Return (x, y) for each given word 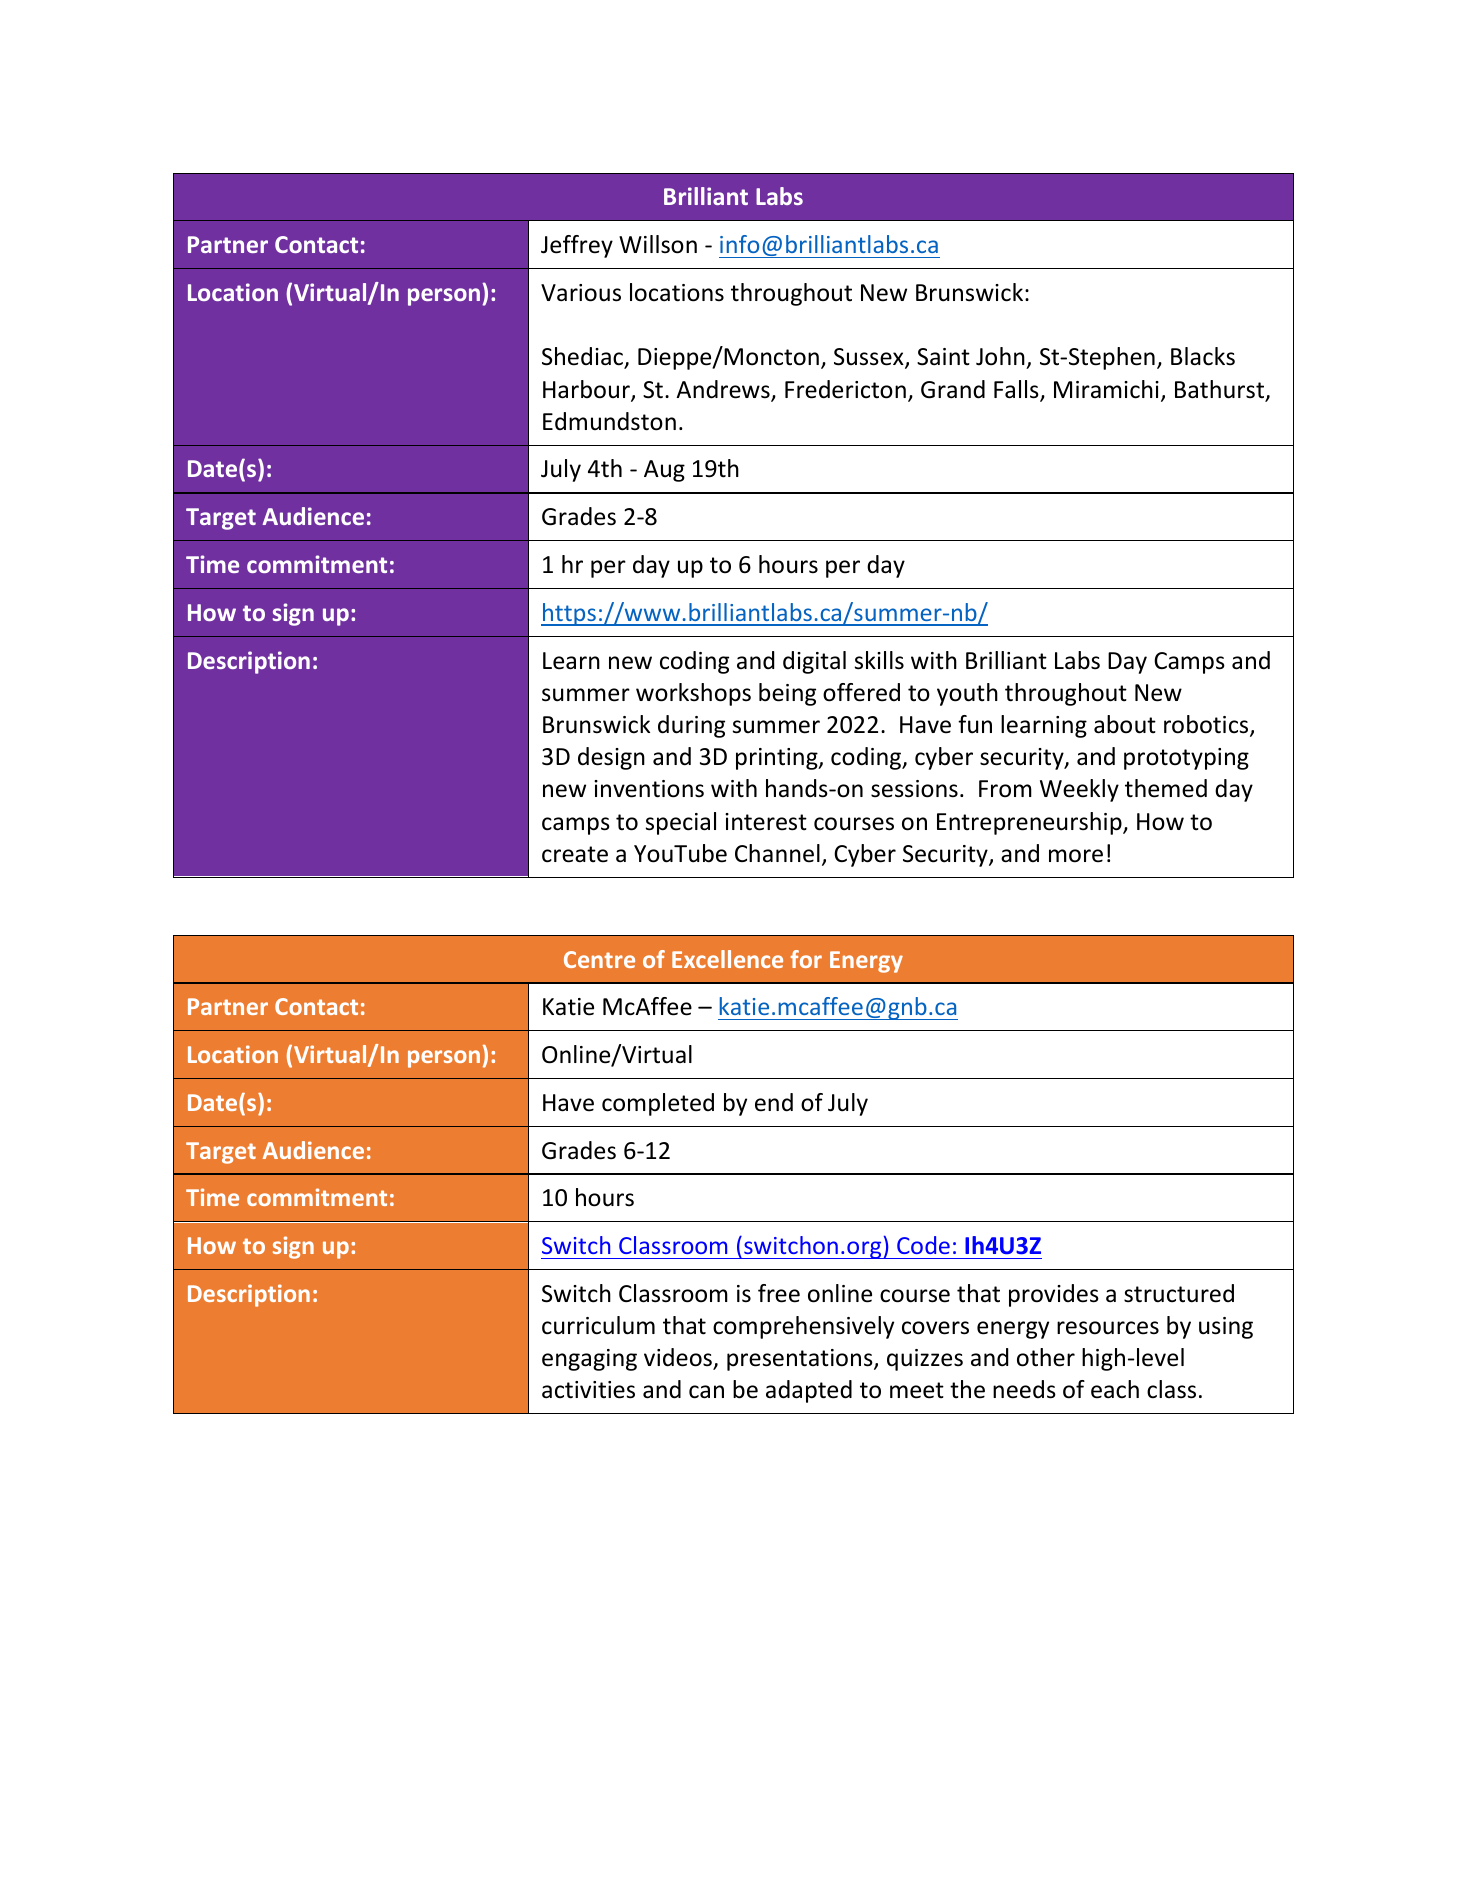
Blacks (1203, 356)
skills (879, 660)
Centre (599, 959)
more (1076, 856)
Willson (658, 244)
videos (679, 1358)
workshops (693, 694)
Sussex (870, 358)
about (1125, 724)
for (806, 959)
